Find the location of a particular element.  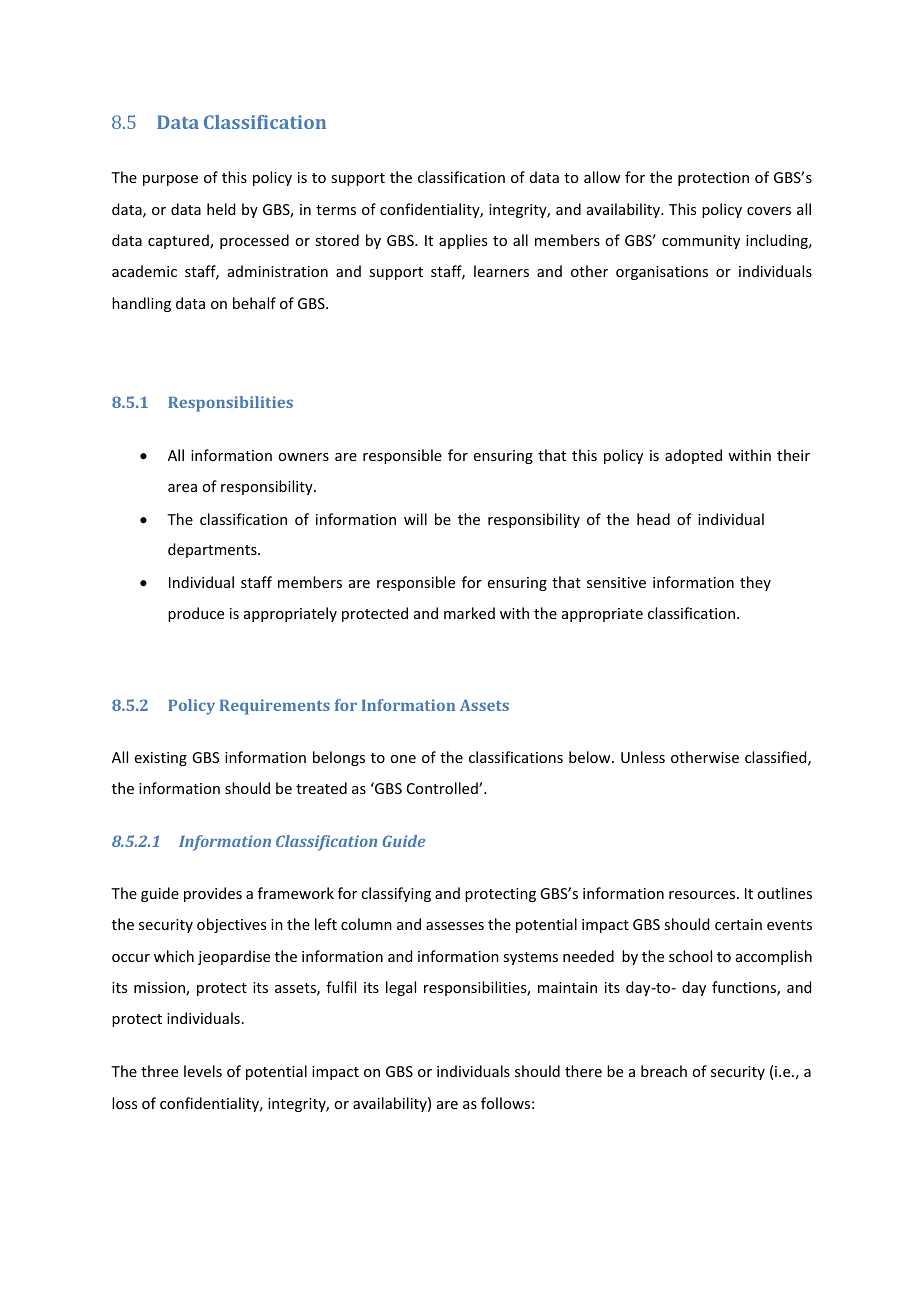

levels is located at coordinates (203, 1071).
